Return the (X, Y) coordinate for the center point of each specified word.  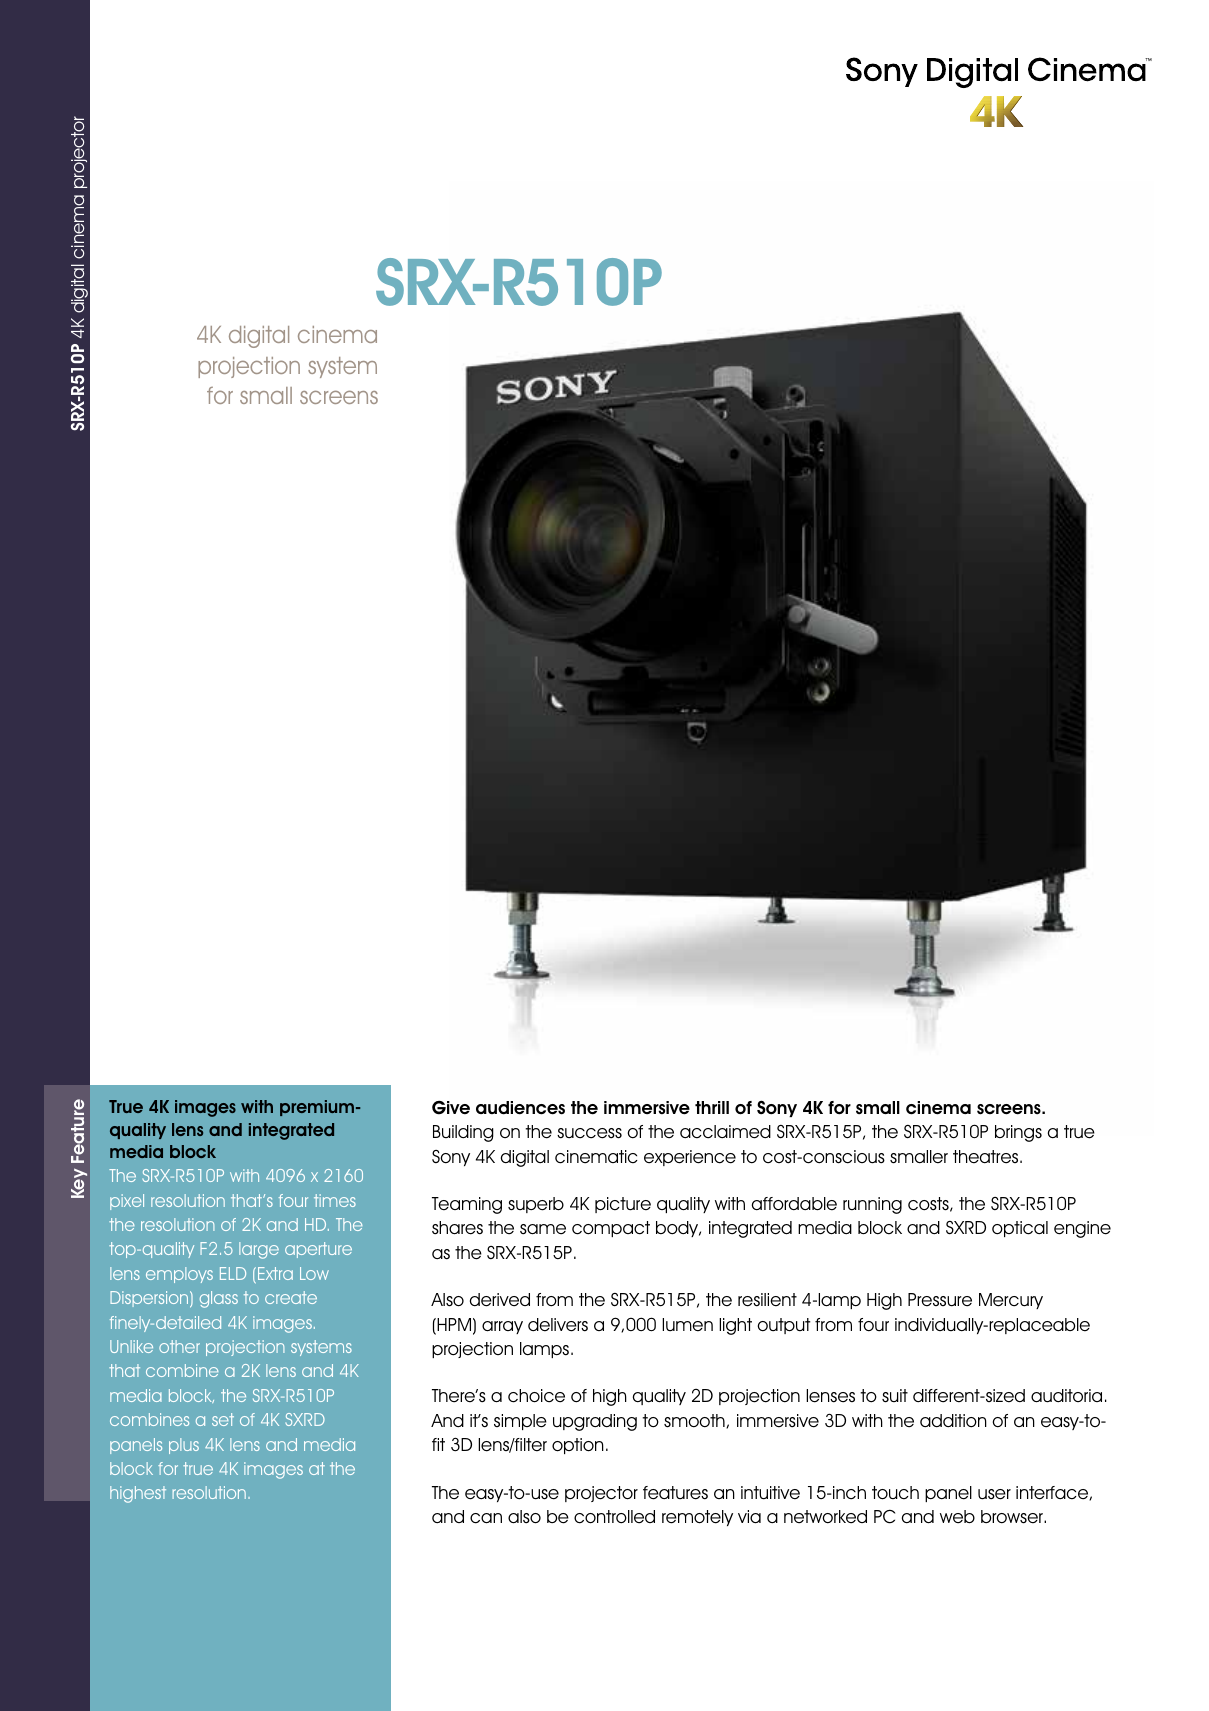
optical (1020, 1229)
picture (623, 1205)
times (335, 1200)
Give (451, 1108)
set (223, 1419)
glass (219, 1299)
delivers (558, 1325)
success (589, 1133)
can (486, 1518)
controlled (614, 1517)
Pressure (940, 1300)
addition (953, 1421)
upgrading (595, 1422)
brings (1018, 1133)
